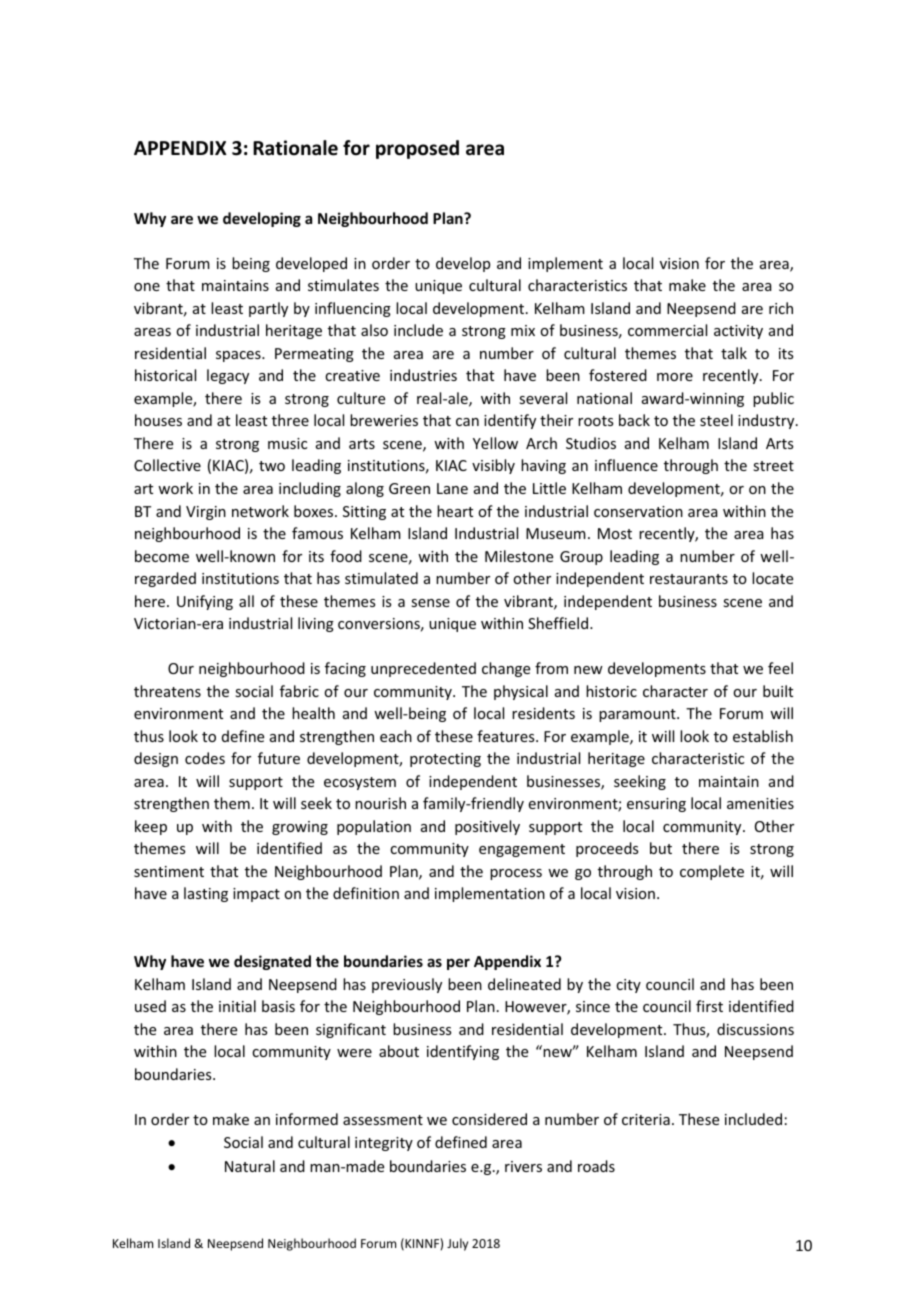 Image resolution: width=924 pixels, height=1307 pixels. What do you see at coordinates (295, 148) in the image?
I see `Rationale` at bounding box center [295, 148].
